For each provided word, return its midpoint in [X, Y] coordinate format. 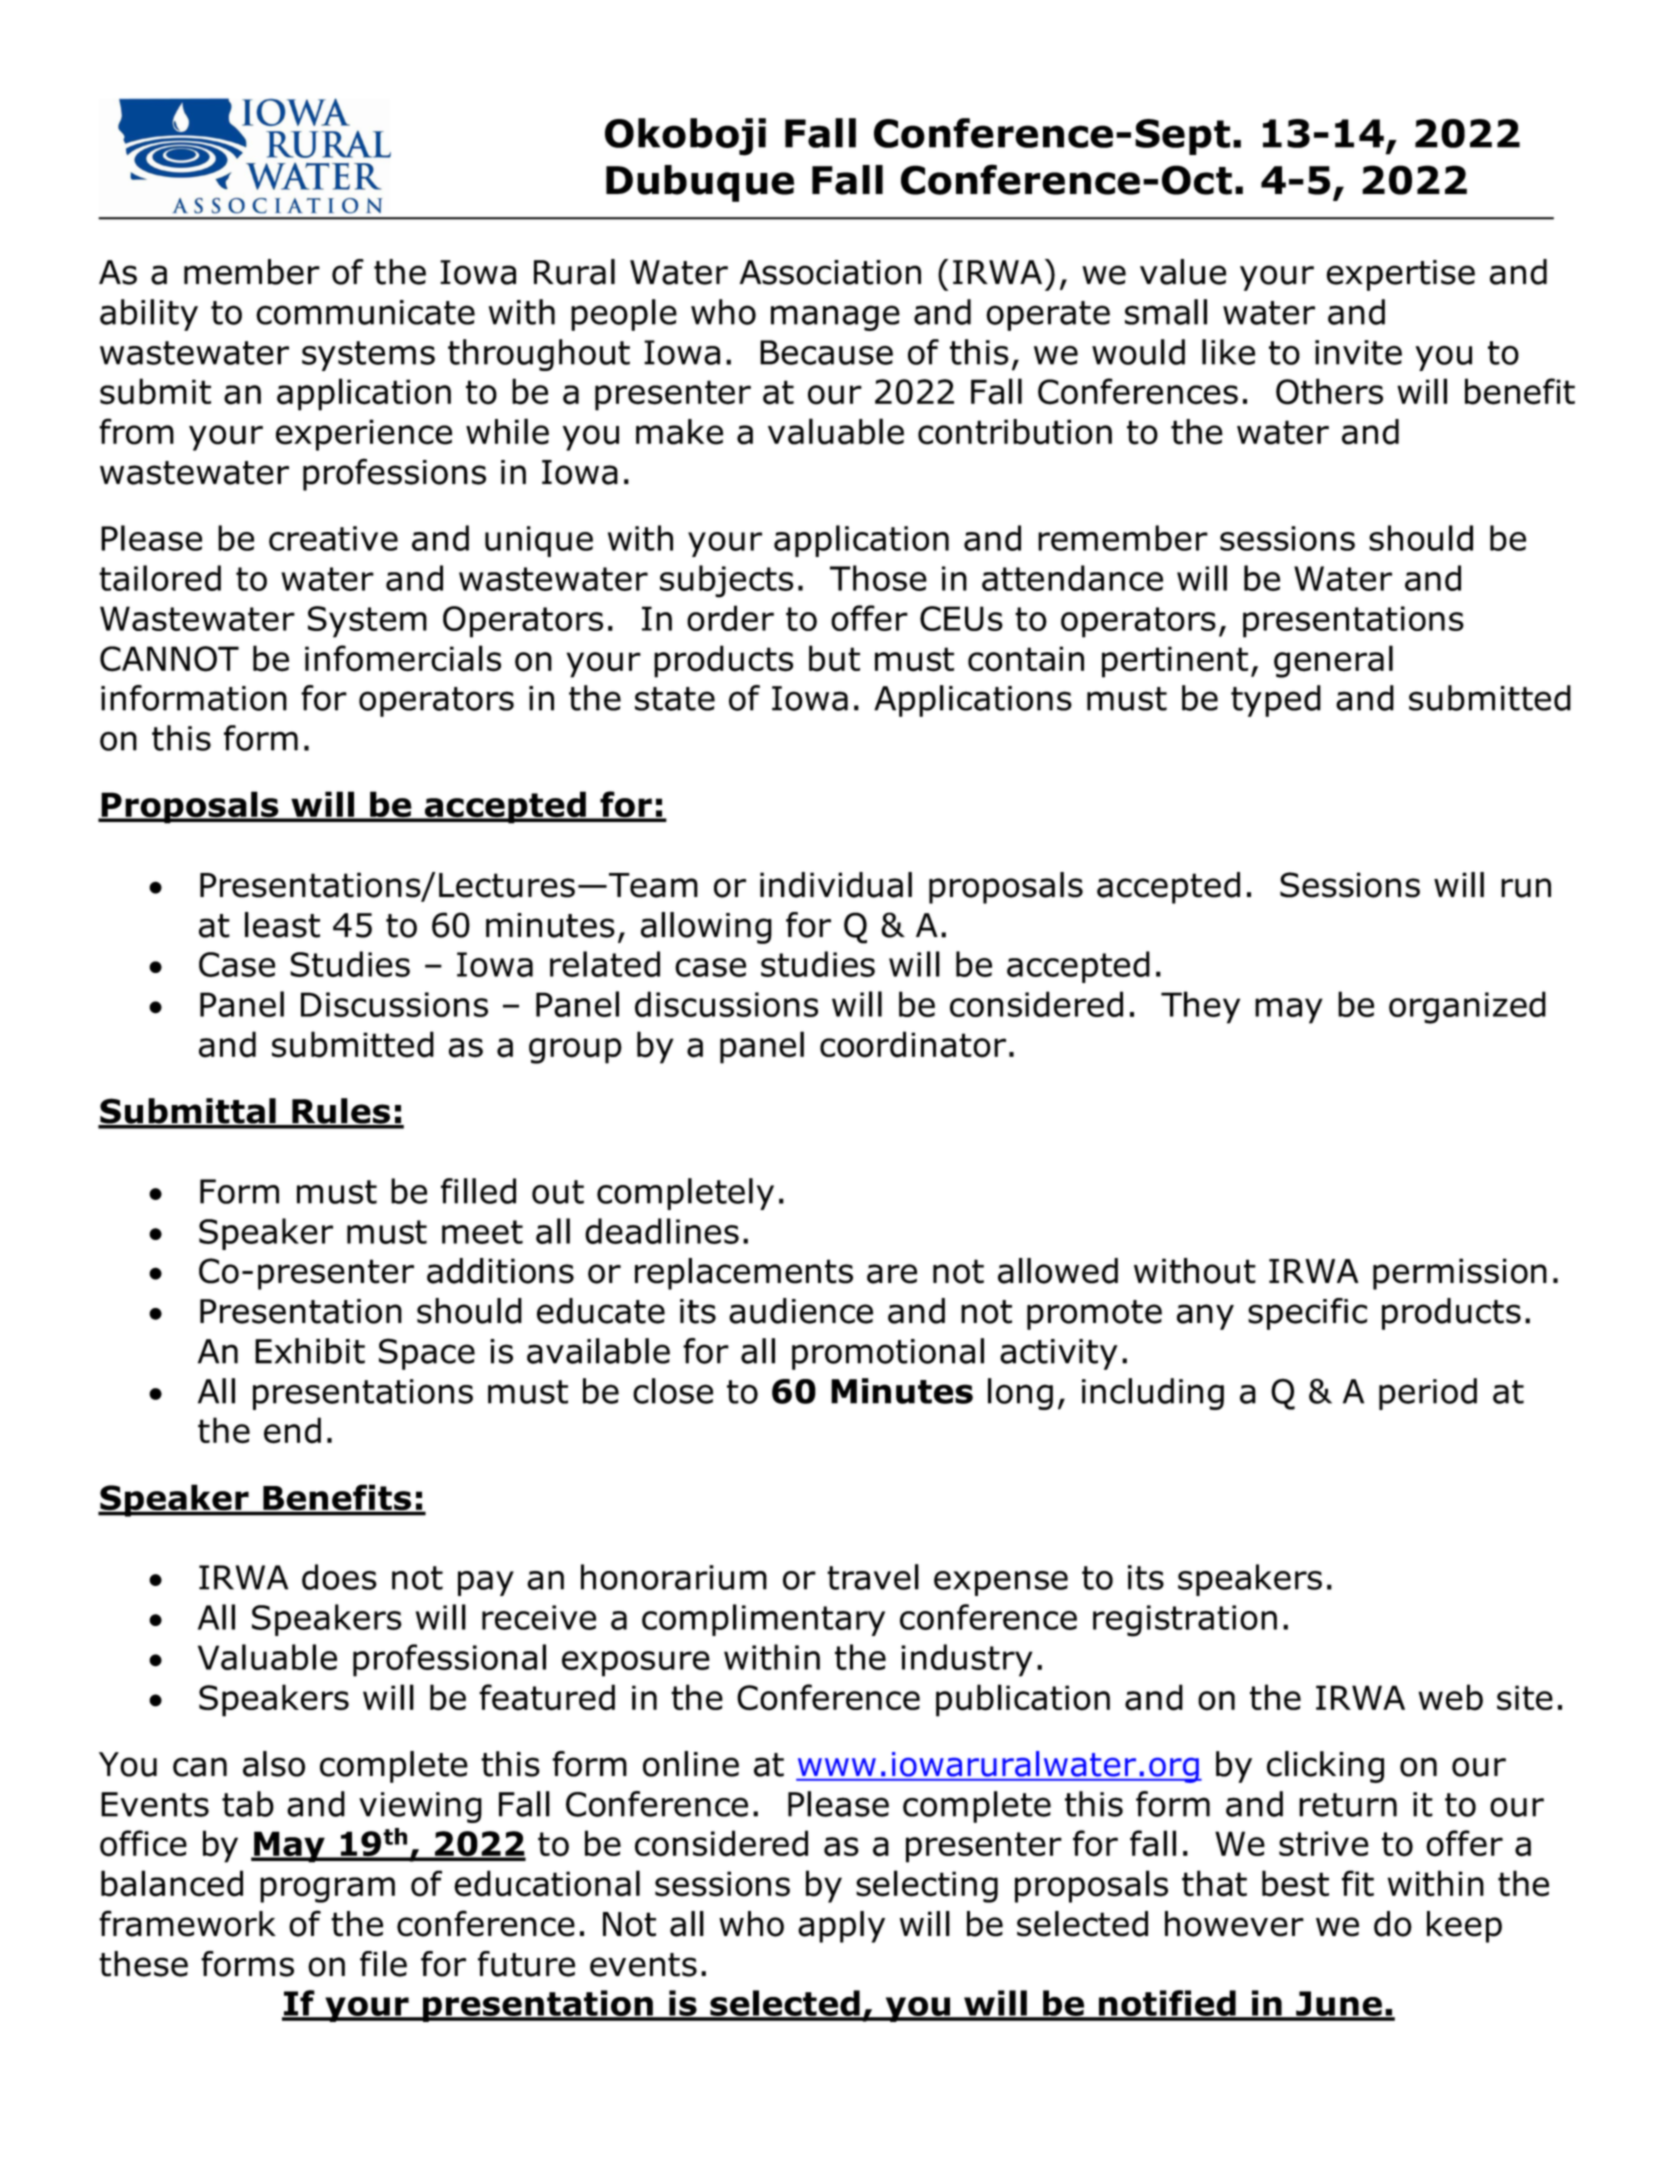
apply [841, 1927]
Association [830, 272]
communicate [365, 312]
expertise [1400, 275]
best [1295, 1883]
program [327, 1890]
